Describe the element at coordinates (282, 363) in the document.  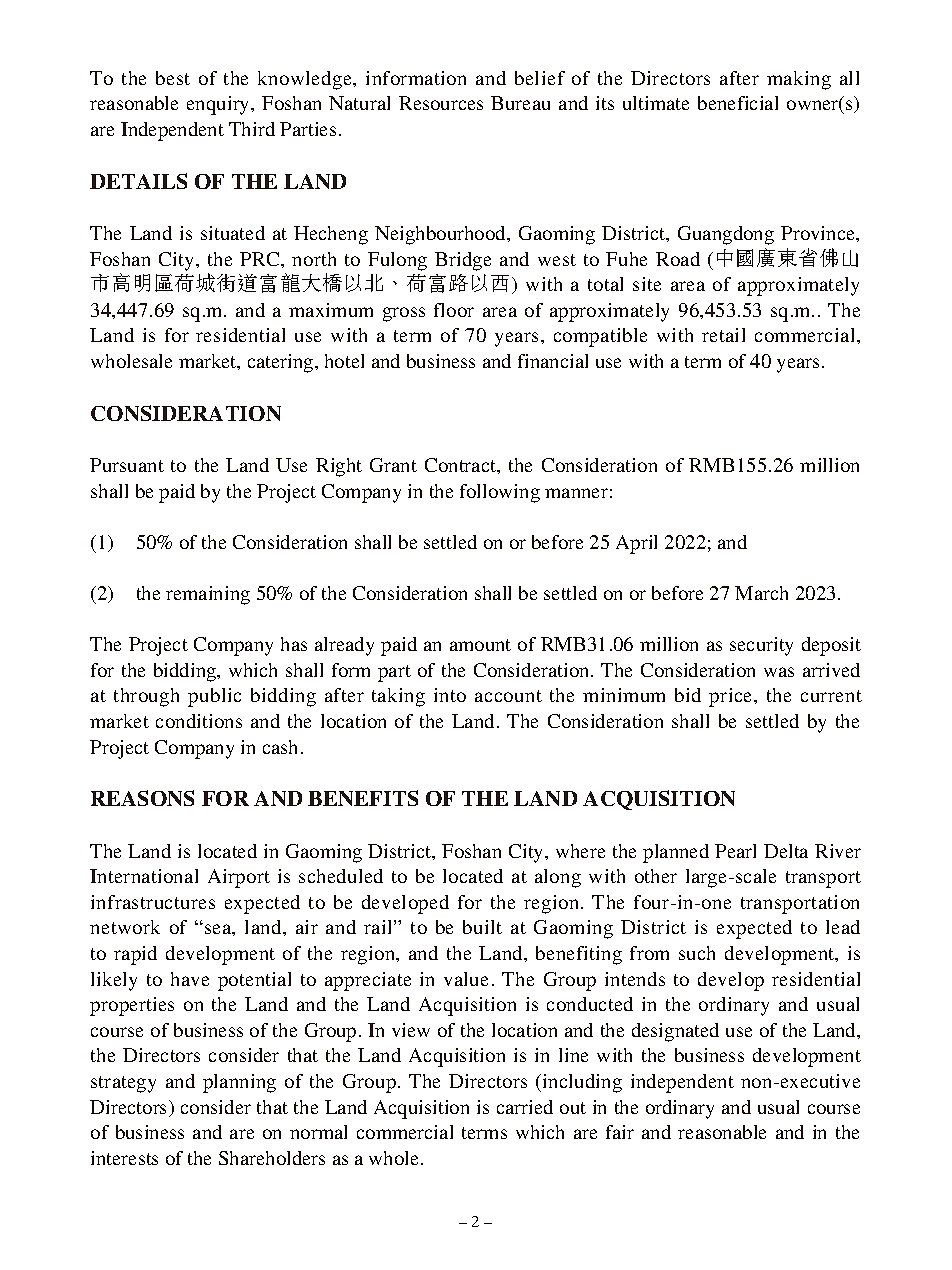
I see `catering` at that location.
